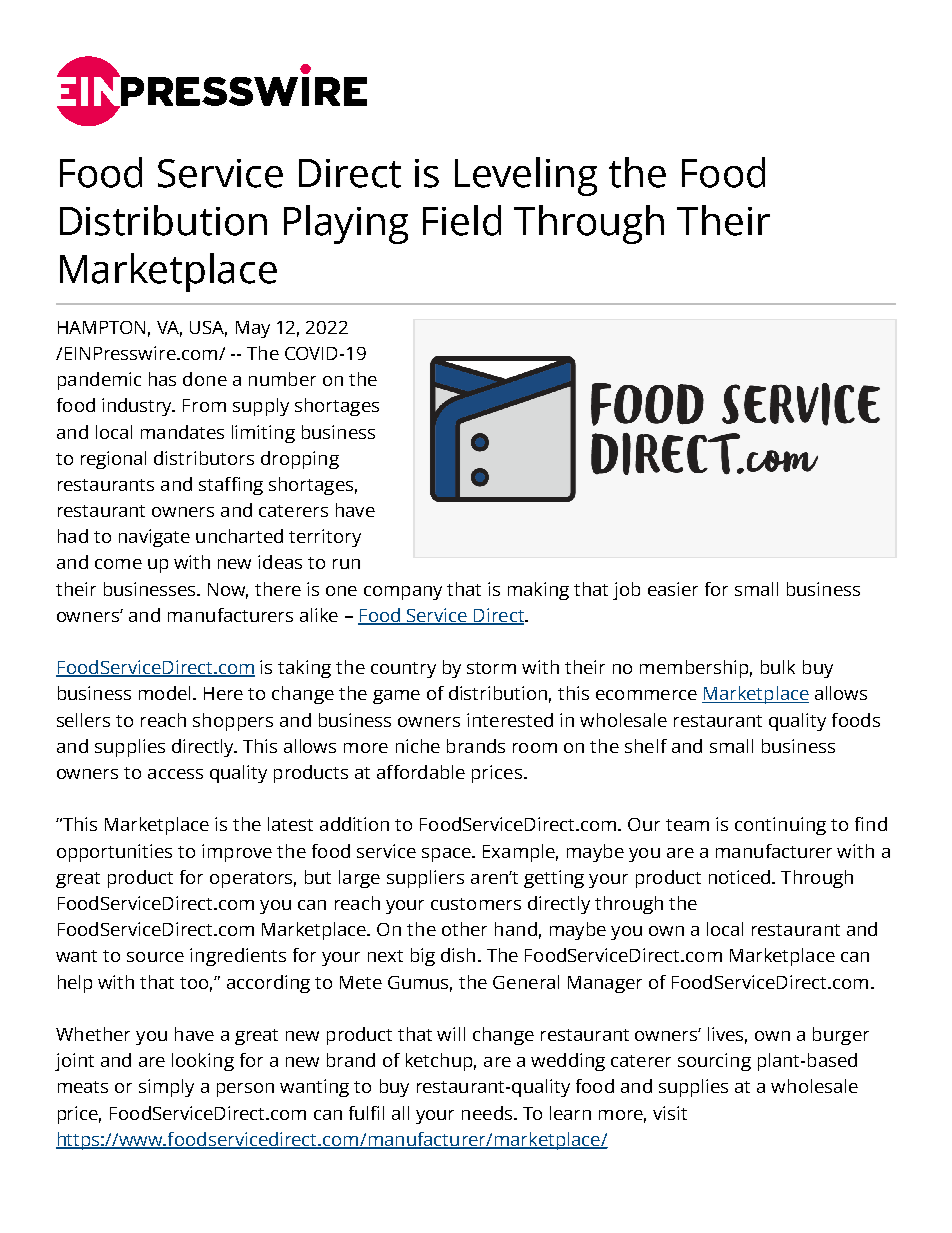 This image has width=952, height=1233. What do you see at coordinates (346, 224) in the image?
I see `Playing` at bounding box center [346, 224].
